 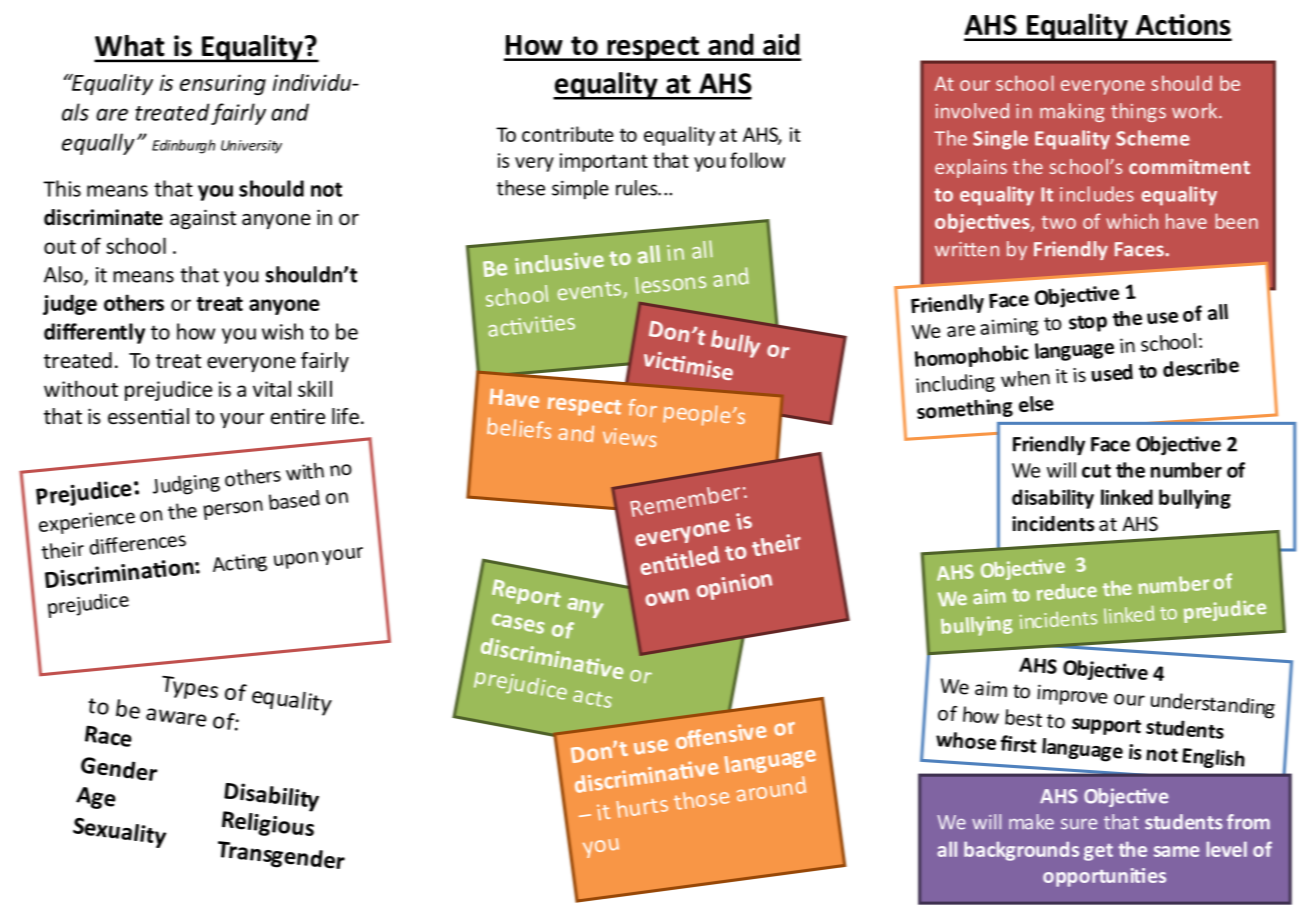 I want to click on essential, so click(x=148, y=416).
